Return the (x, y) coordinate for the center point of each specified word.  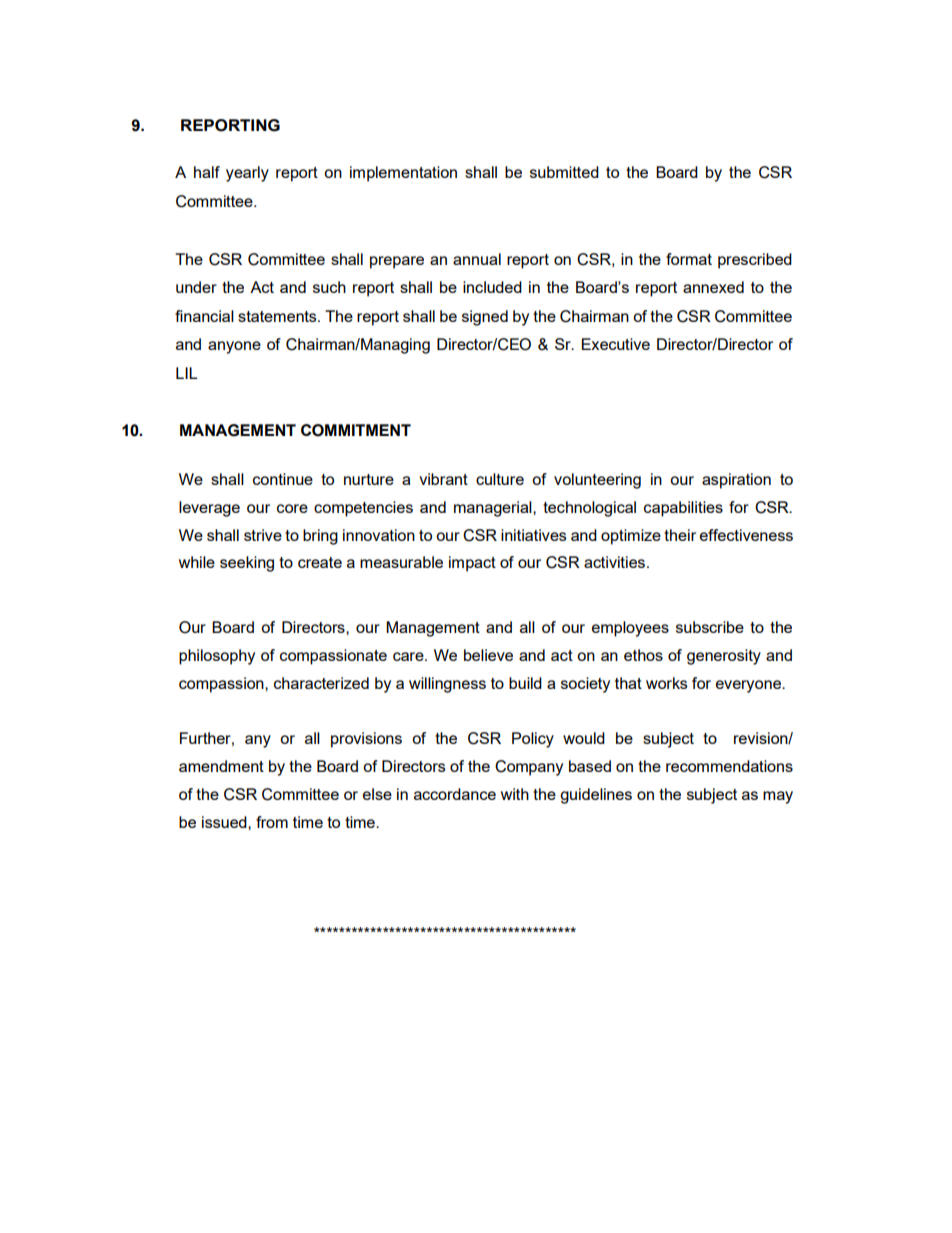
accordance (455, 794)
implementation (403, 174)
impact (472, 564)
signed (485, 318)
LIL (186, 373)
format (689, 259)
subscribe (710, 627)
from (272, 822)
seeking (247, 564)
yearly (247, 174)
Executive (616, 344)
